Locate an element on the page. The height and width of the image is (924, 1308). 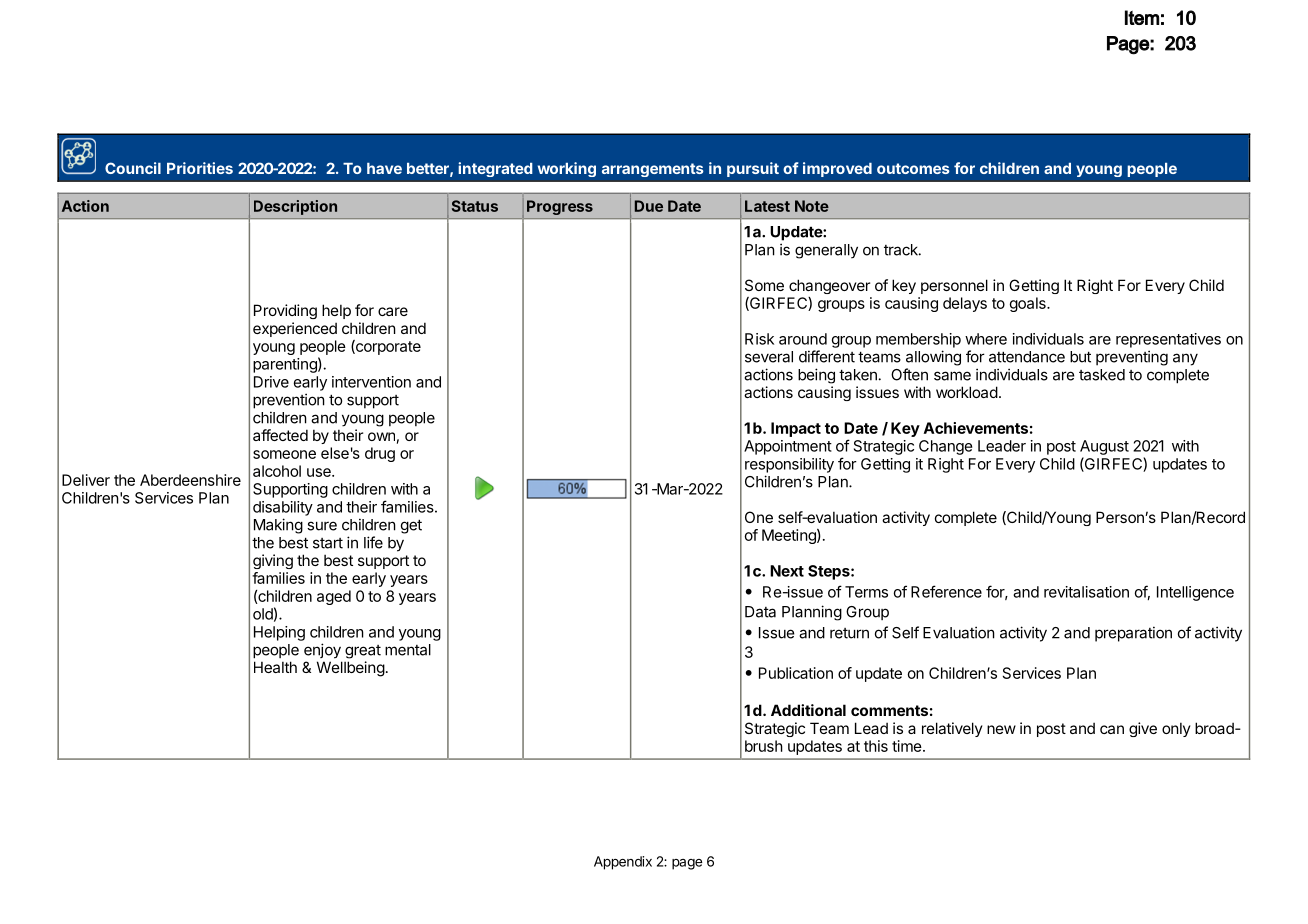
August is located at coordinates (1104, 447).
